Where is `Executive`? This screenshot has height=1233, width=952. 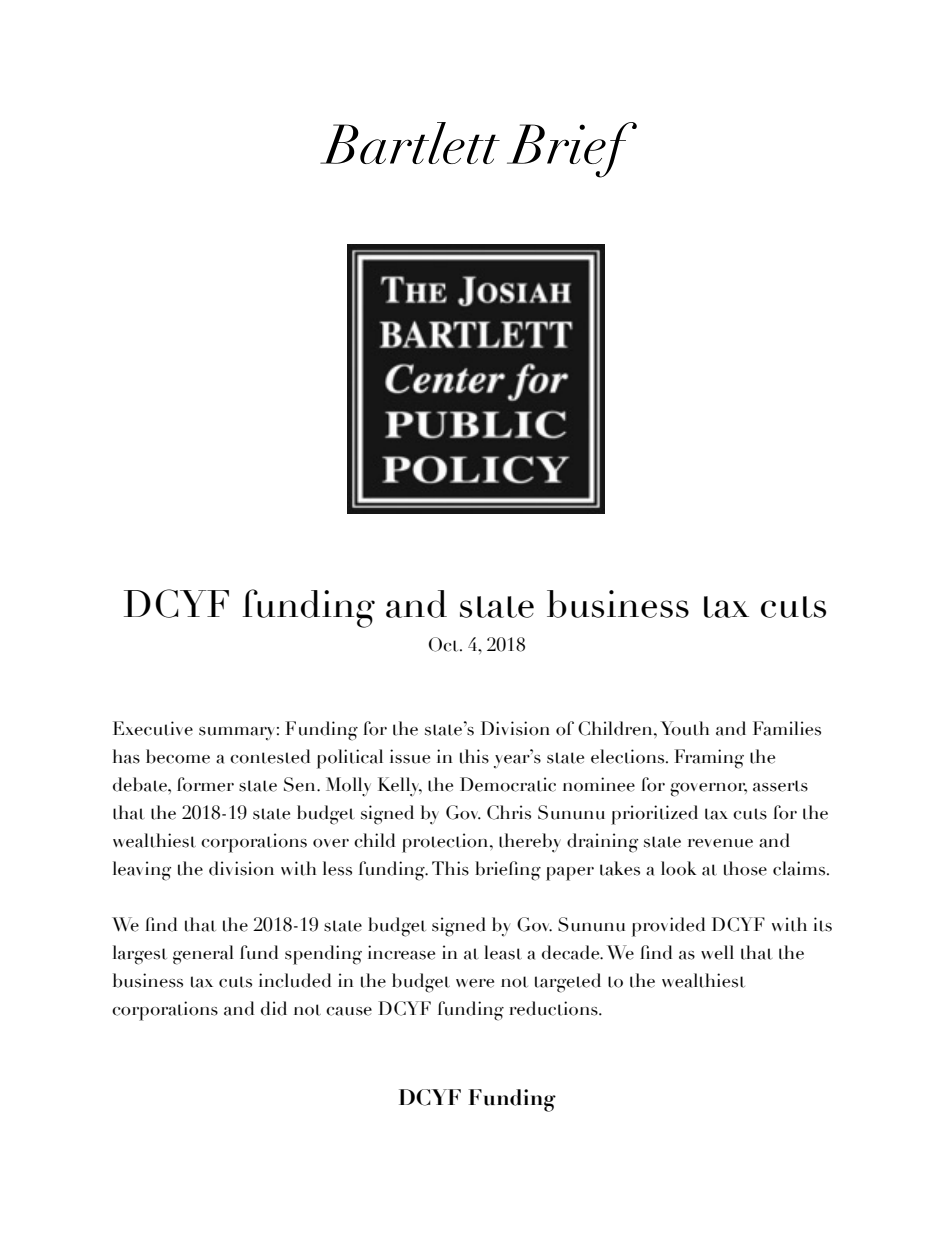 Executive is located at coordinates (153, 728).
